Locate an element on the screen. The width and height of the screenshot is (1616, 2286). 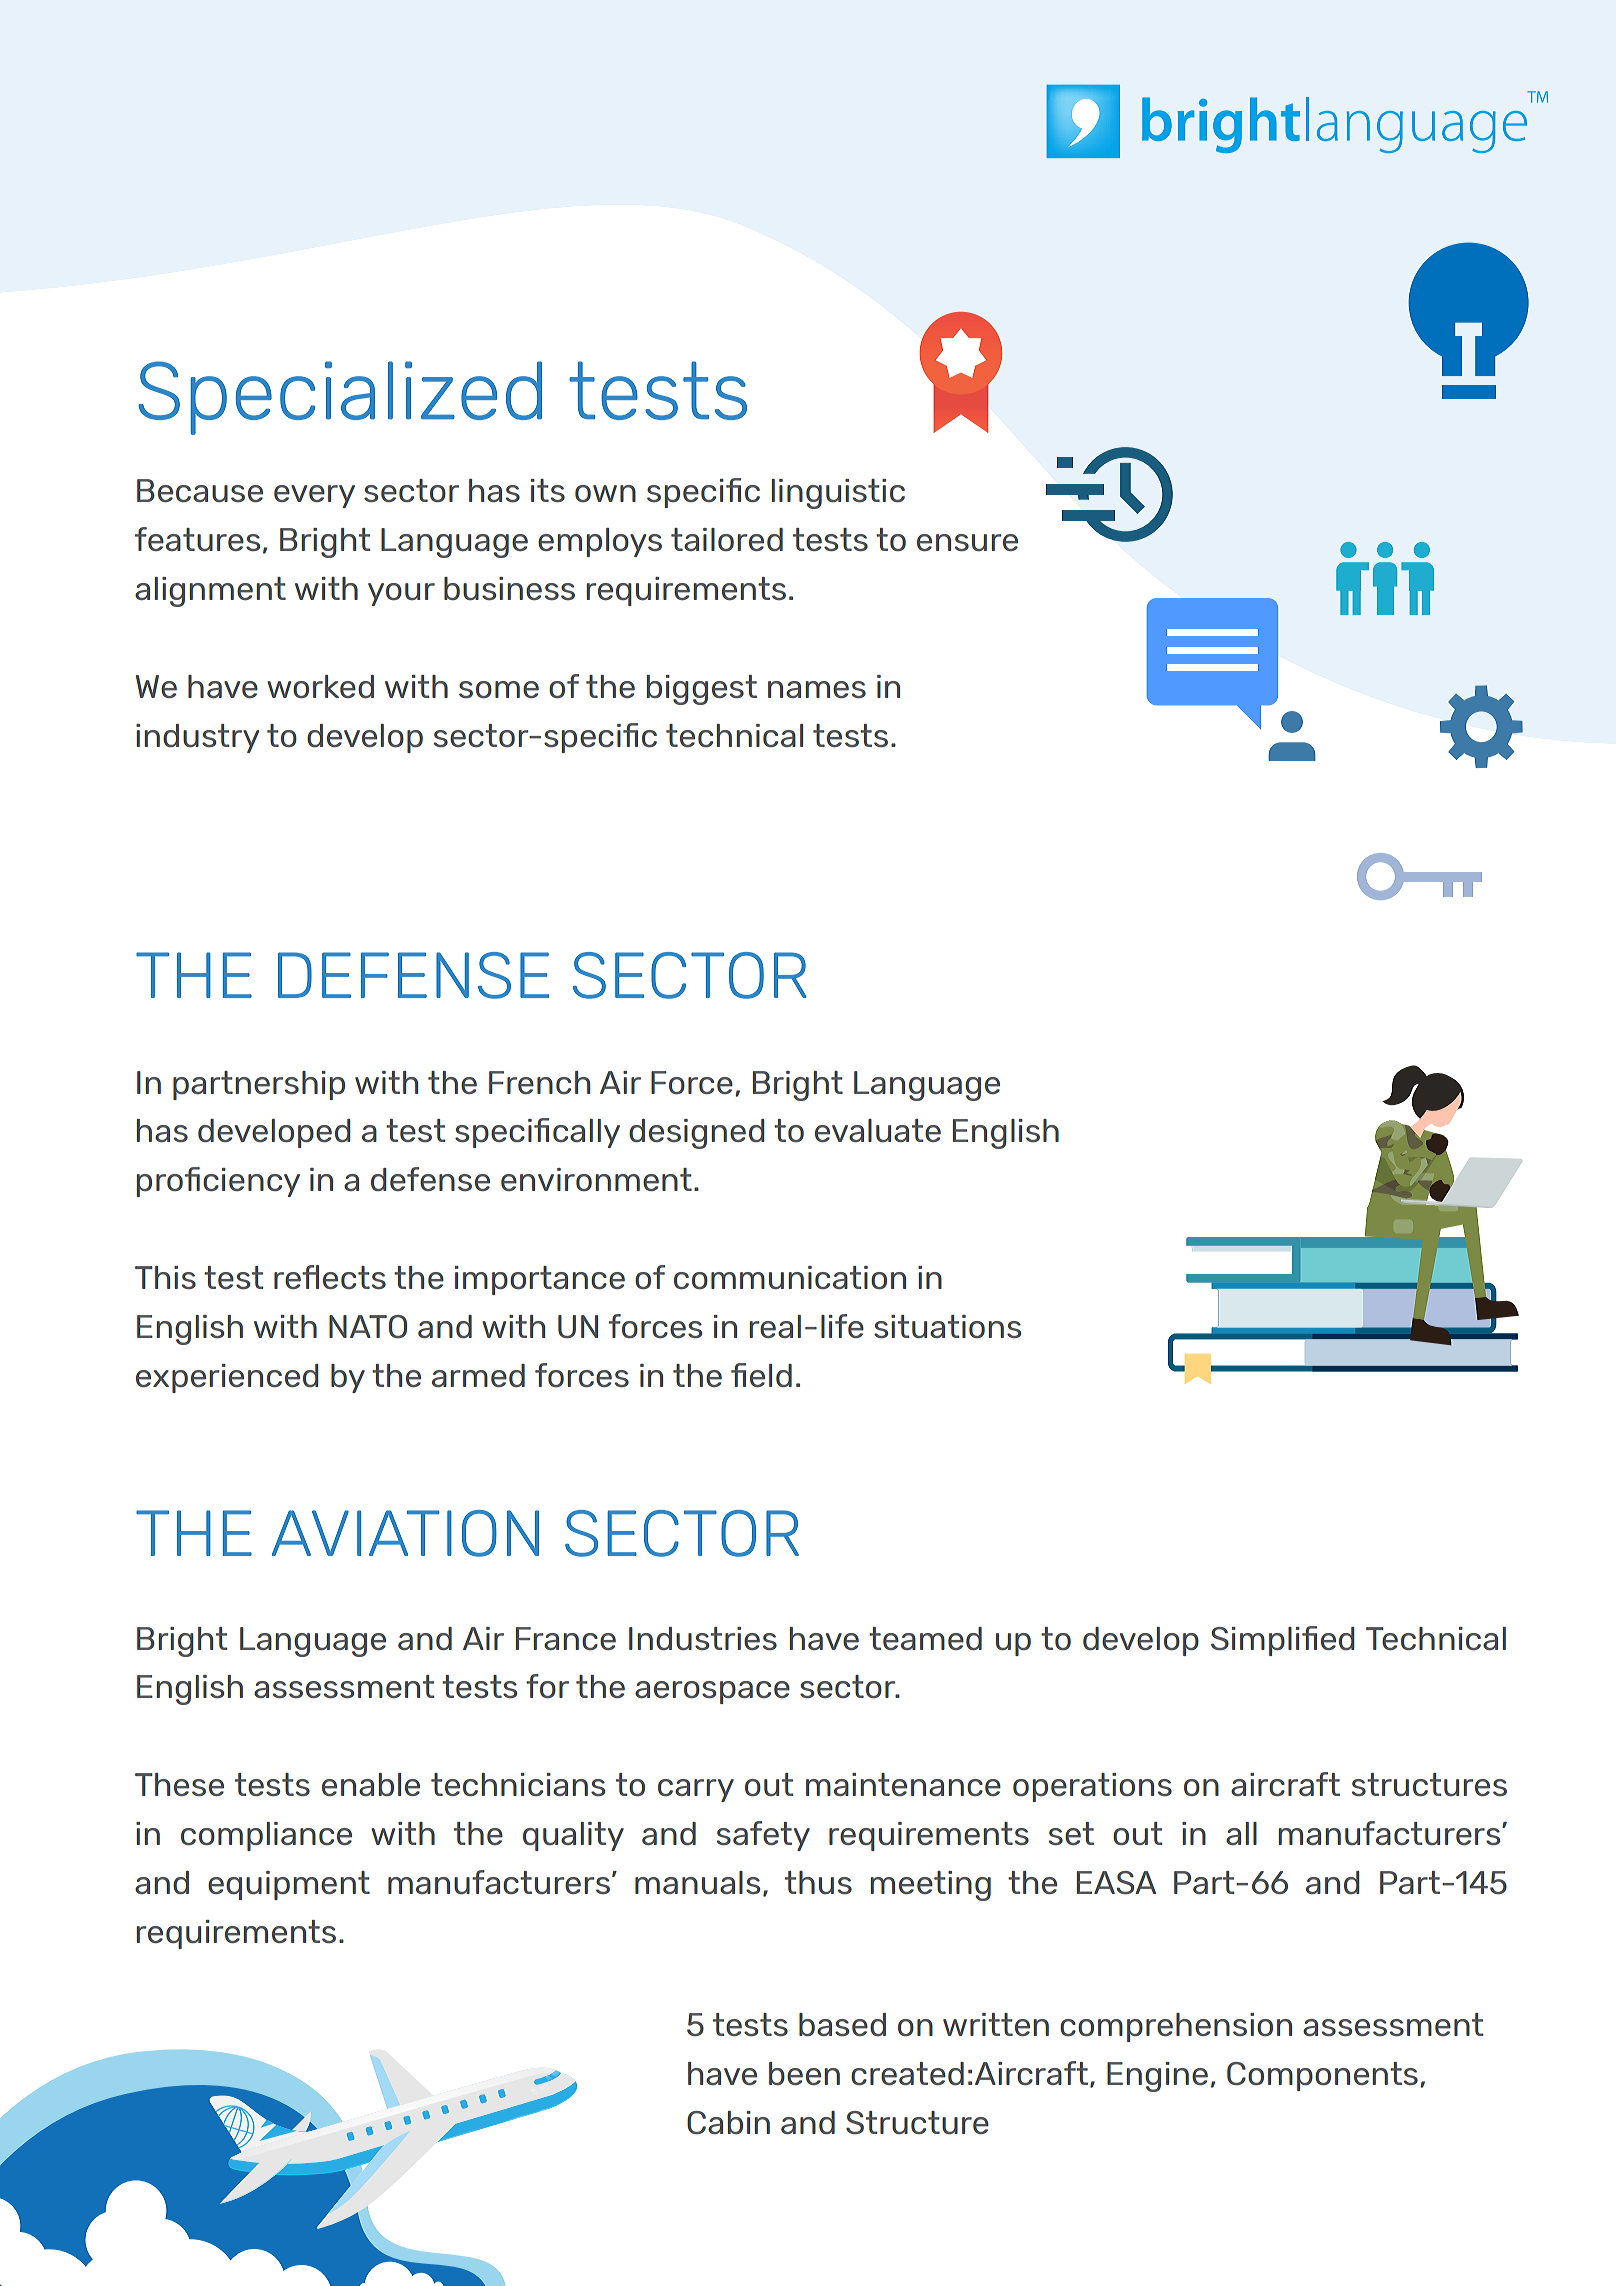
every is located at coordinates (314, 496).
